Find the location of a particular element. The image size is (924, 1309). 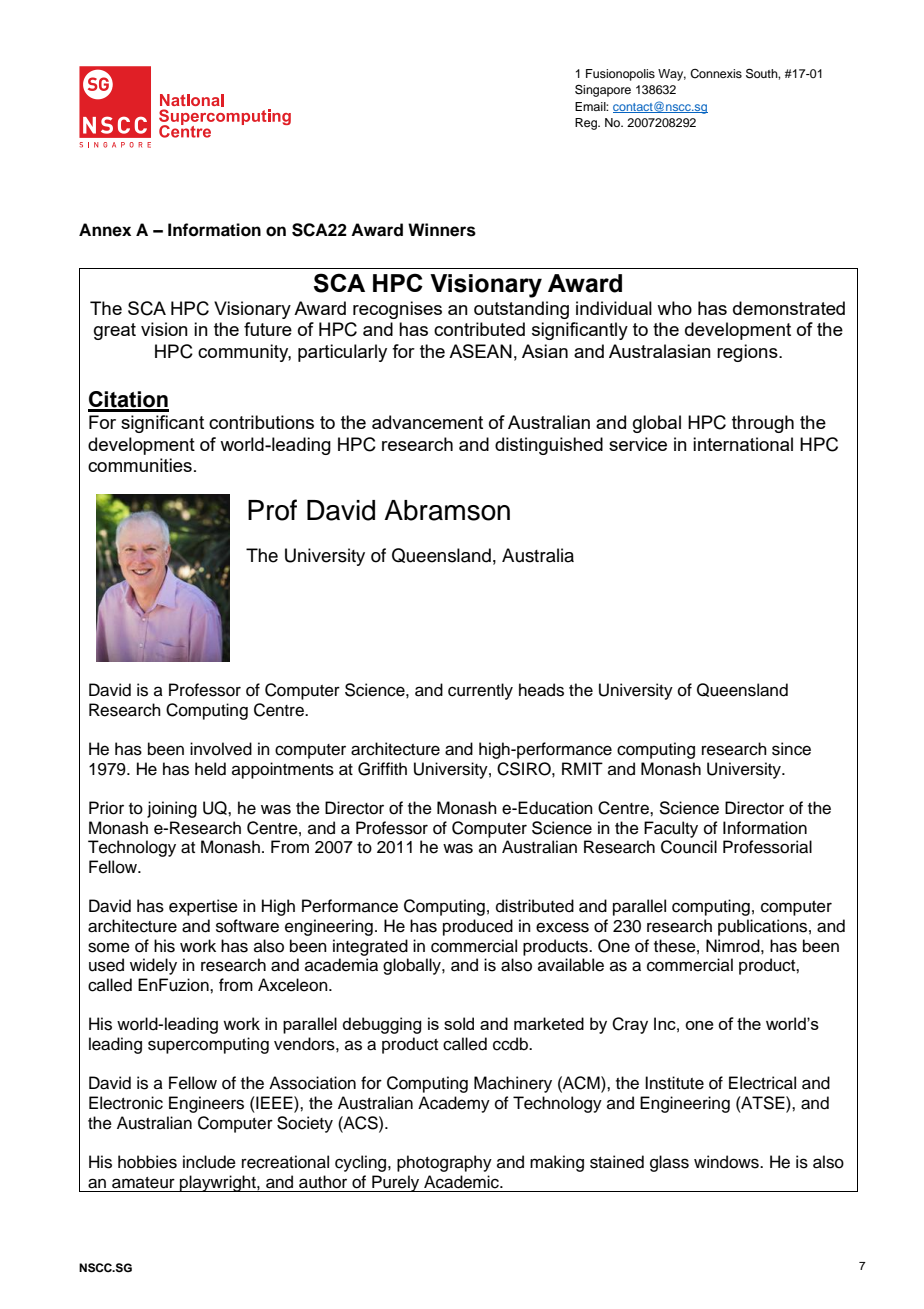

Annex is located at coordinates (105, 230).
